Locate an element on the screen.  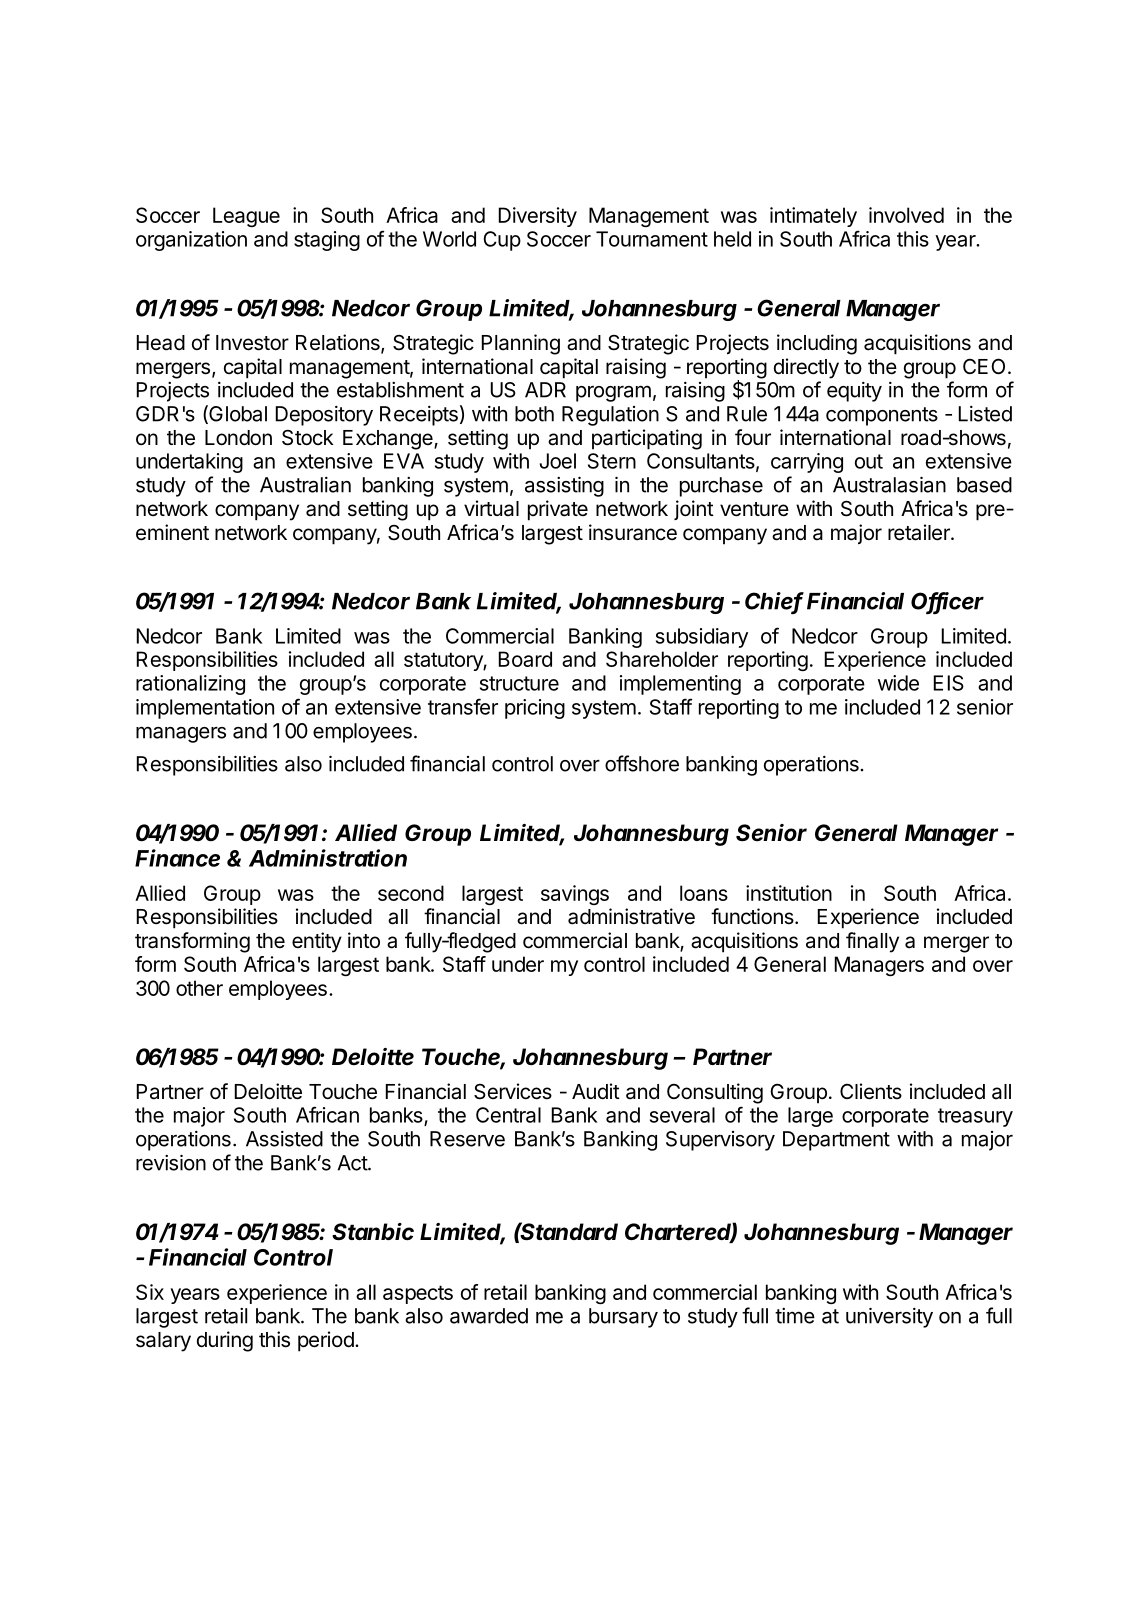
offshore is located at coordinates (642, 763).
